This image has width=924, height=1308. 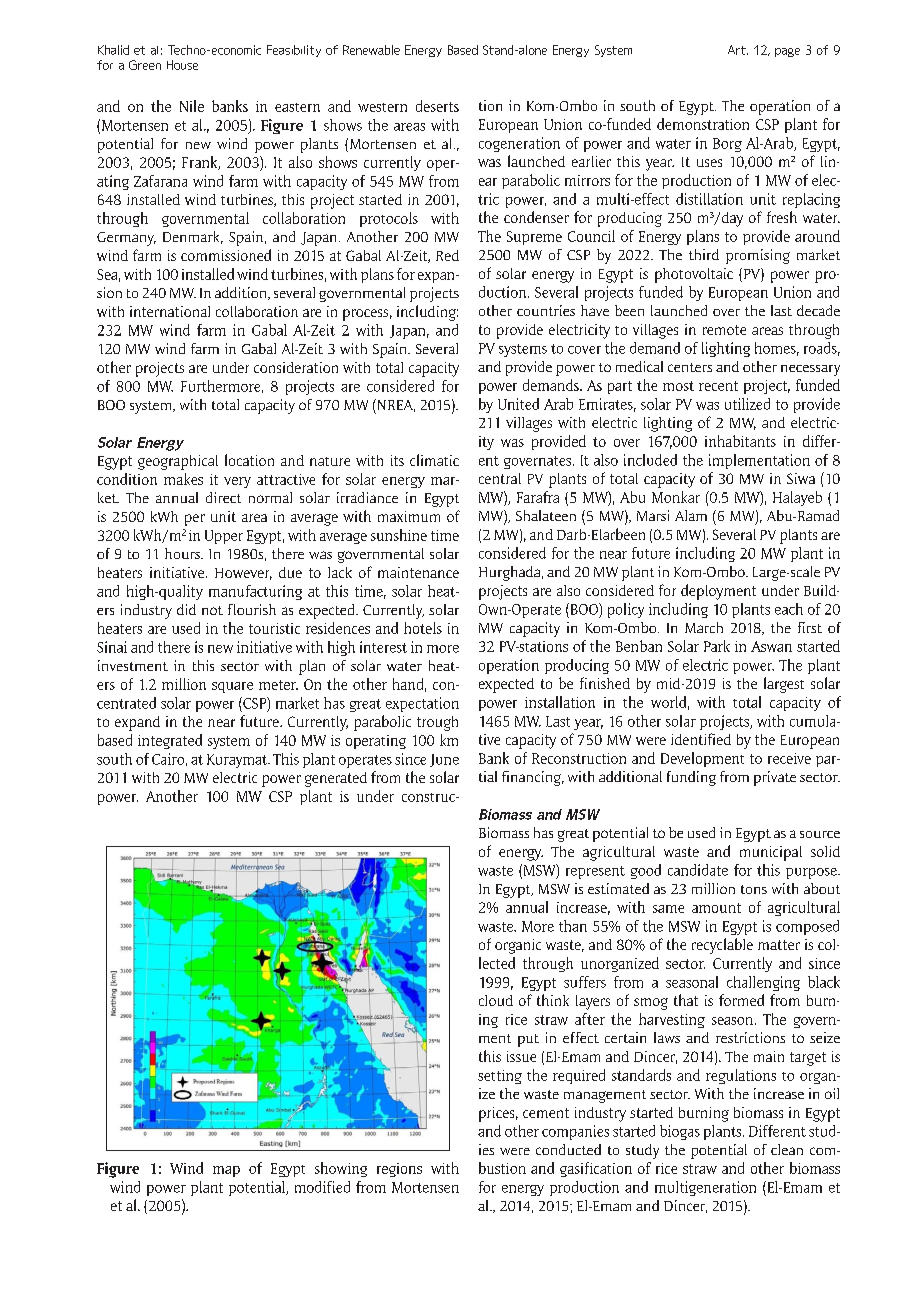 What do you see at coordinates (226, 1171) in the image?
I see `map` at bounding box center [226, 1171].
